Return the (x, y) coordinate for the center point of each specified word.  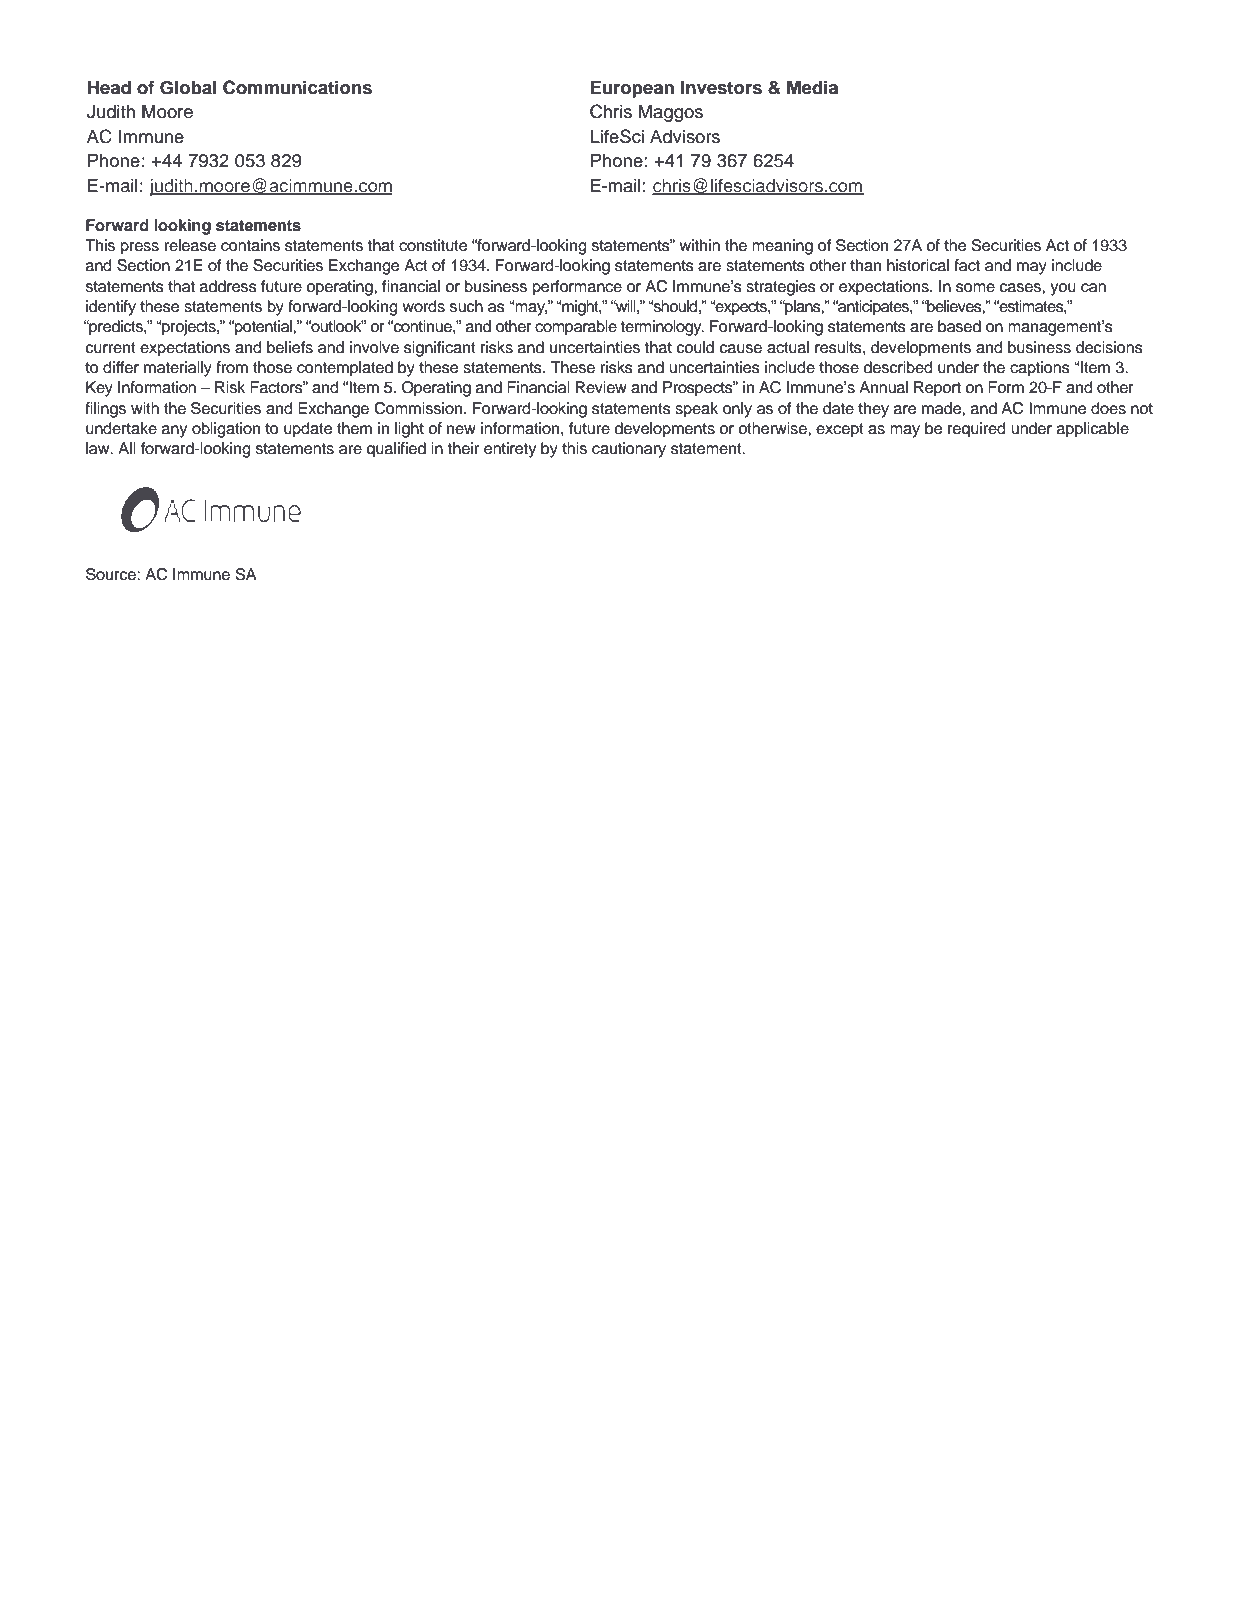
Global (188, 88)
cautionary (629, 450)
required (977, 430)
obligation (226, 430)
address (228, 286)
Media (812, 87)
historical (918, 265)
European (632, 89)
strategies (781, 288)
